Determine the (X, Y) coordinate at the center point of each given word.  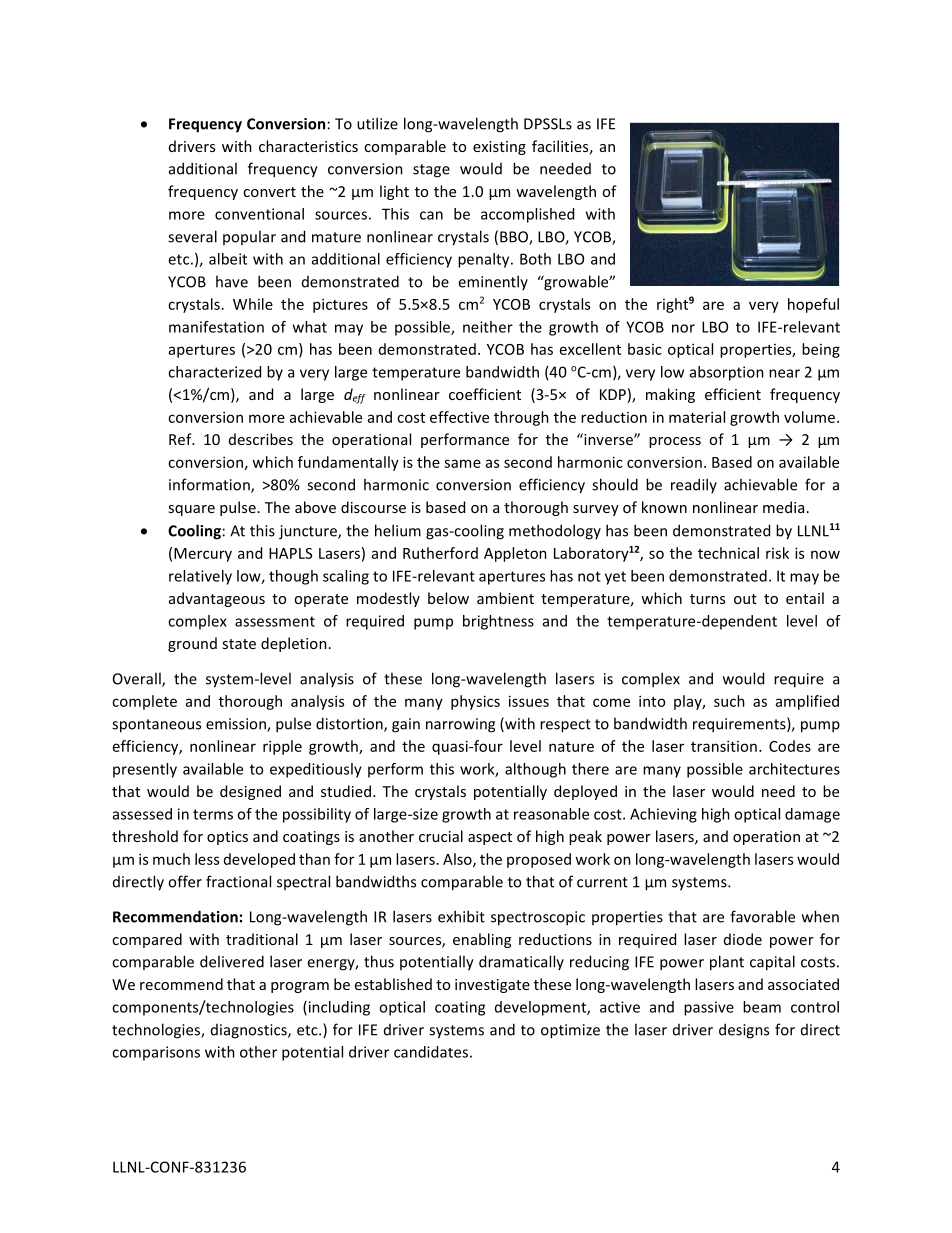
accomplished (527, 215)
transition (724, 746)
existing (499, 148)
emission (237, 725)
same (462, 463)
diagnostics (250, 1031)
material (697, 417)
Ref (181, 439)
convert (269, 192)
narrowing (460, 725)
